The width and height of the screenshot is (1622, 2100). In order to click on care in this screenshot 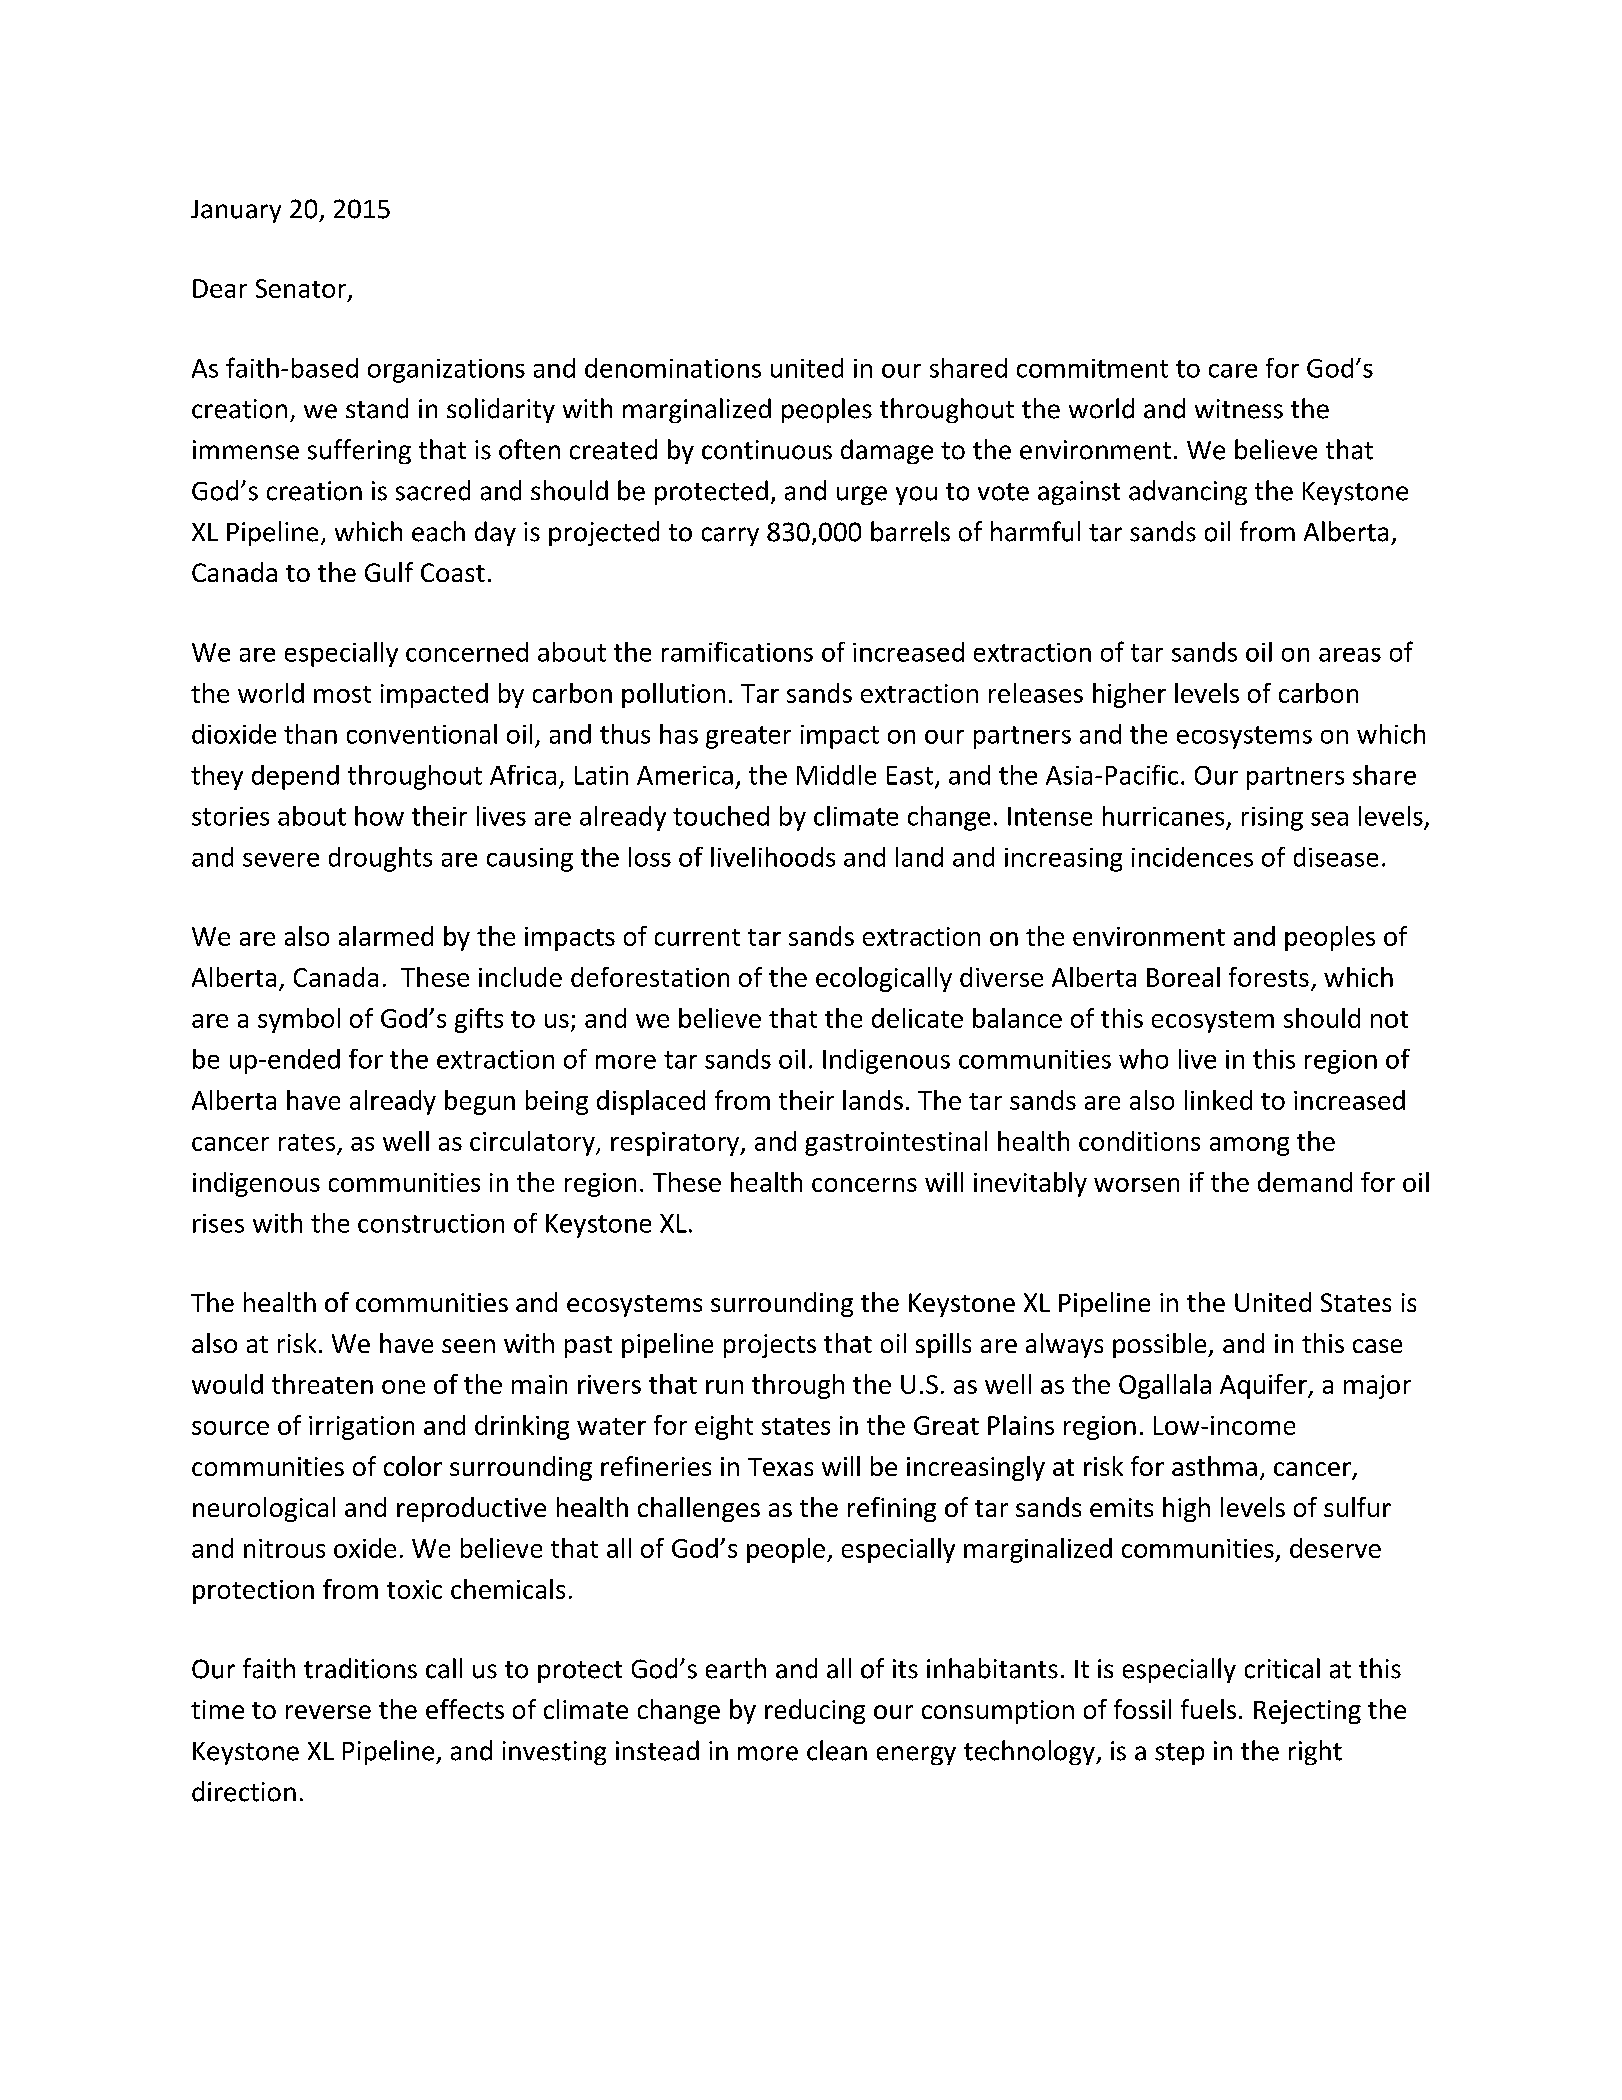, I will do `click(1233, 371)`.
